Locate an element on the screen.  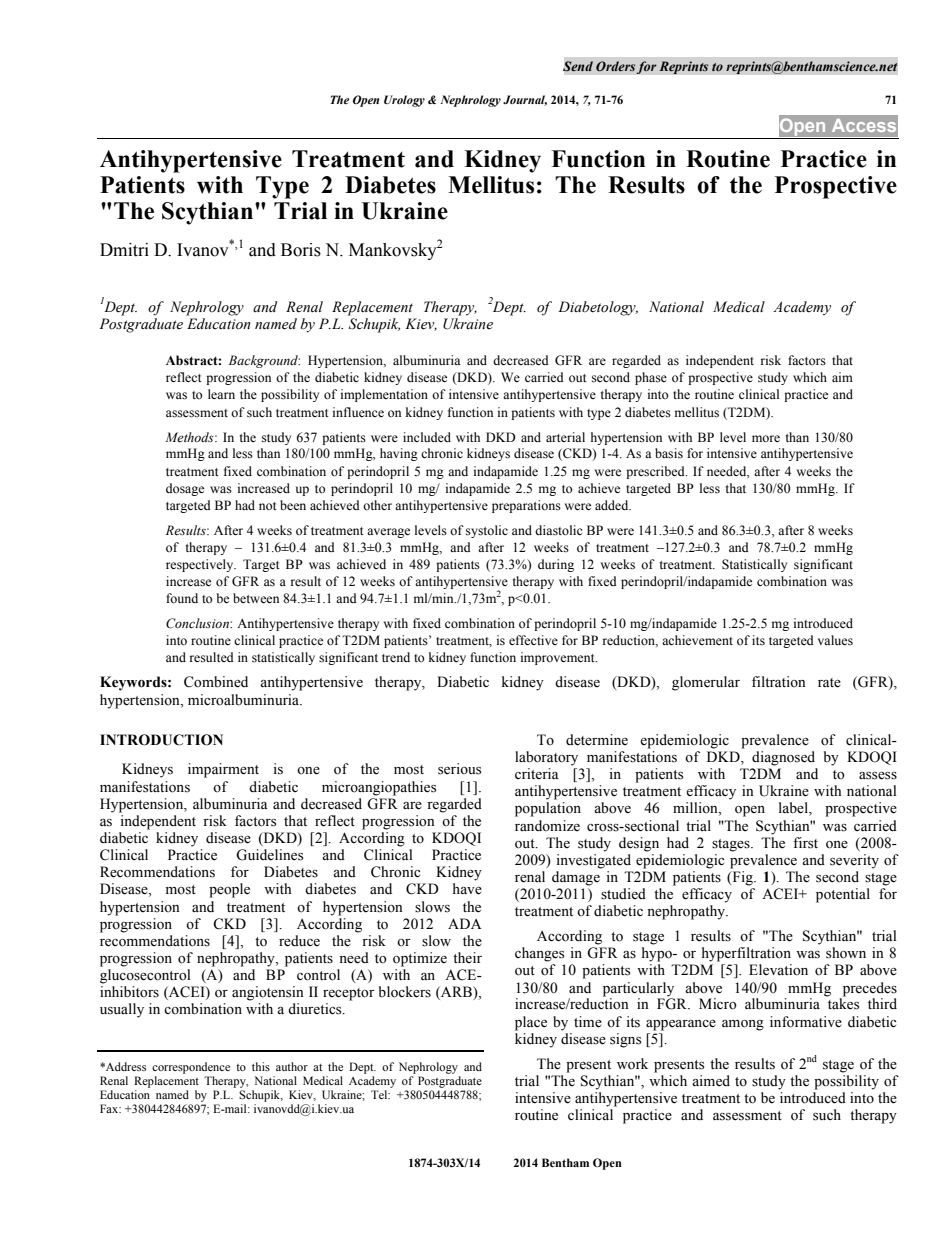
arterial is located at coordinates (565, 437).
